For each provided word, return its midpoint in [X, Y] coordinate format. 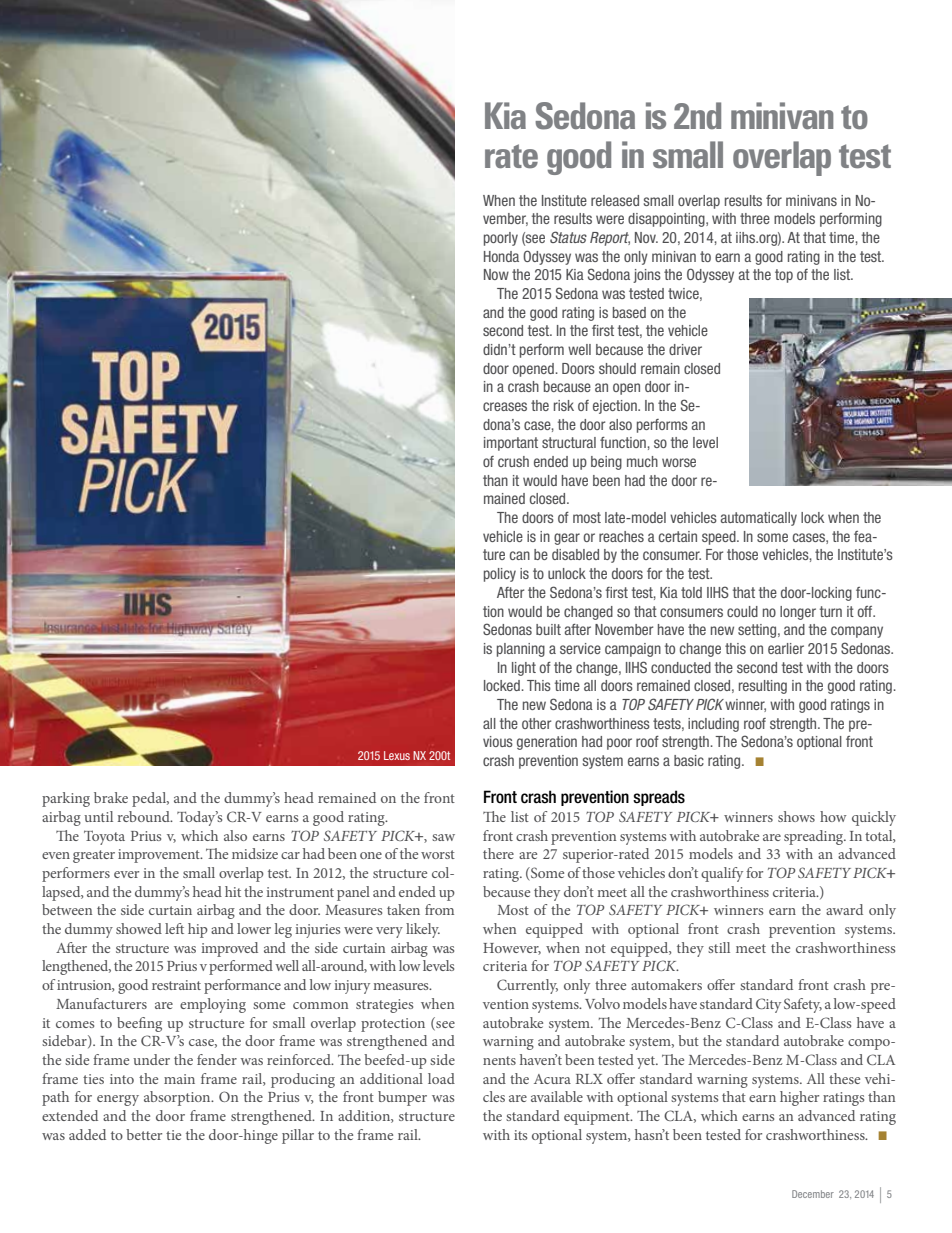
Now [496, 274]
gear [567, 539]
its [520, 1135]
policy [500, 575]
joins [647, 276]
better [144, 1134]
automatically [759, 519]
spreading [815, 837]
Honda [501, 256]
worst [438, 854]
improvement [160, 856]
